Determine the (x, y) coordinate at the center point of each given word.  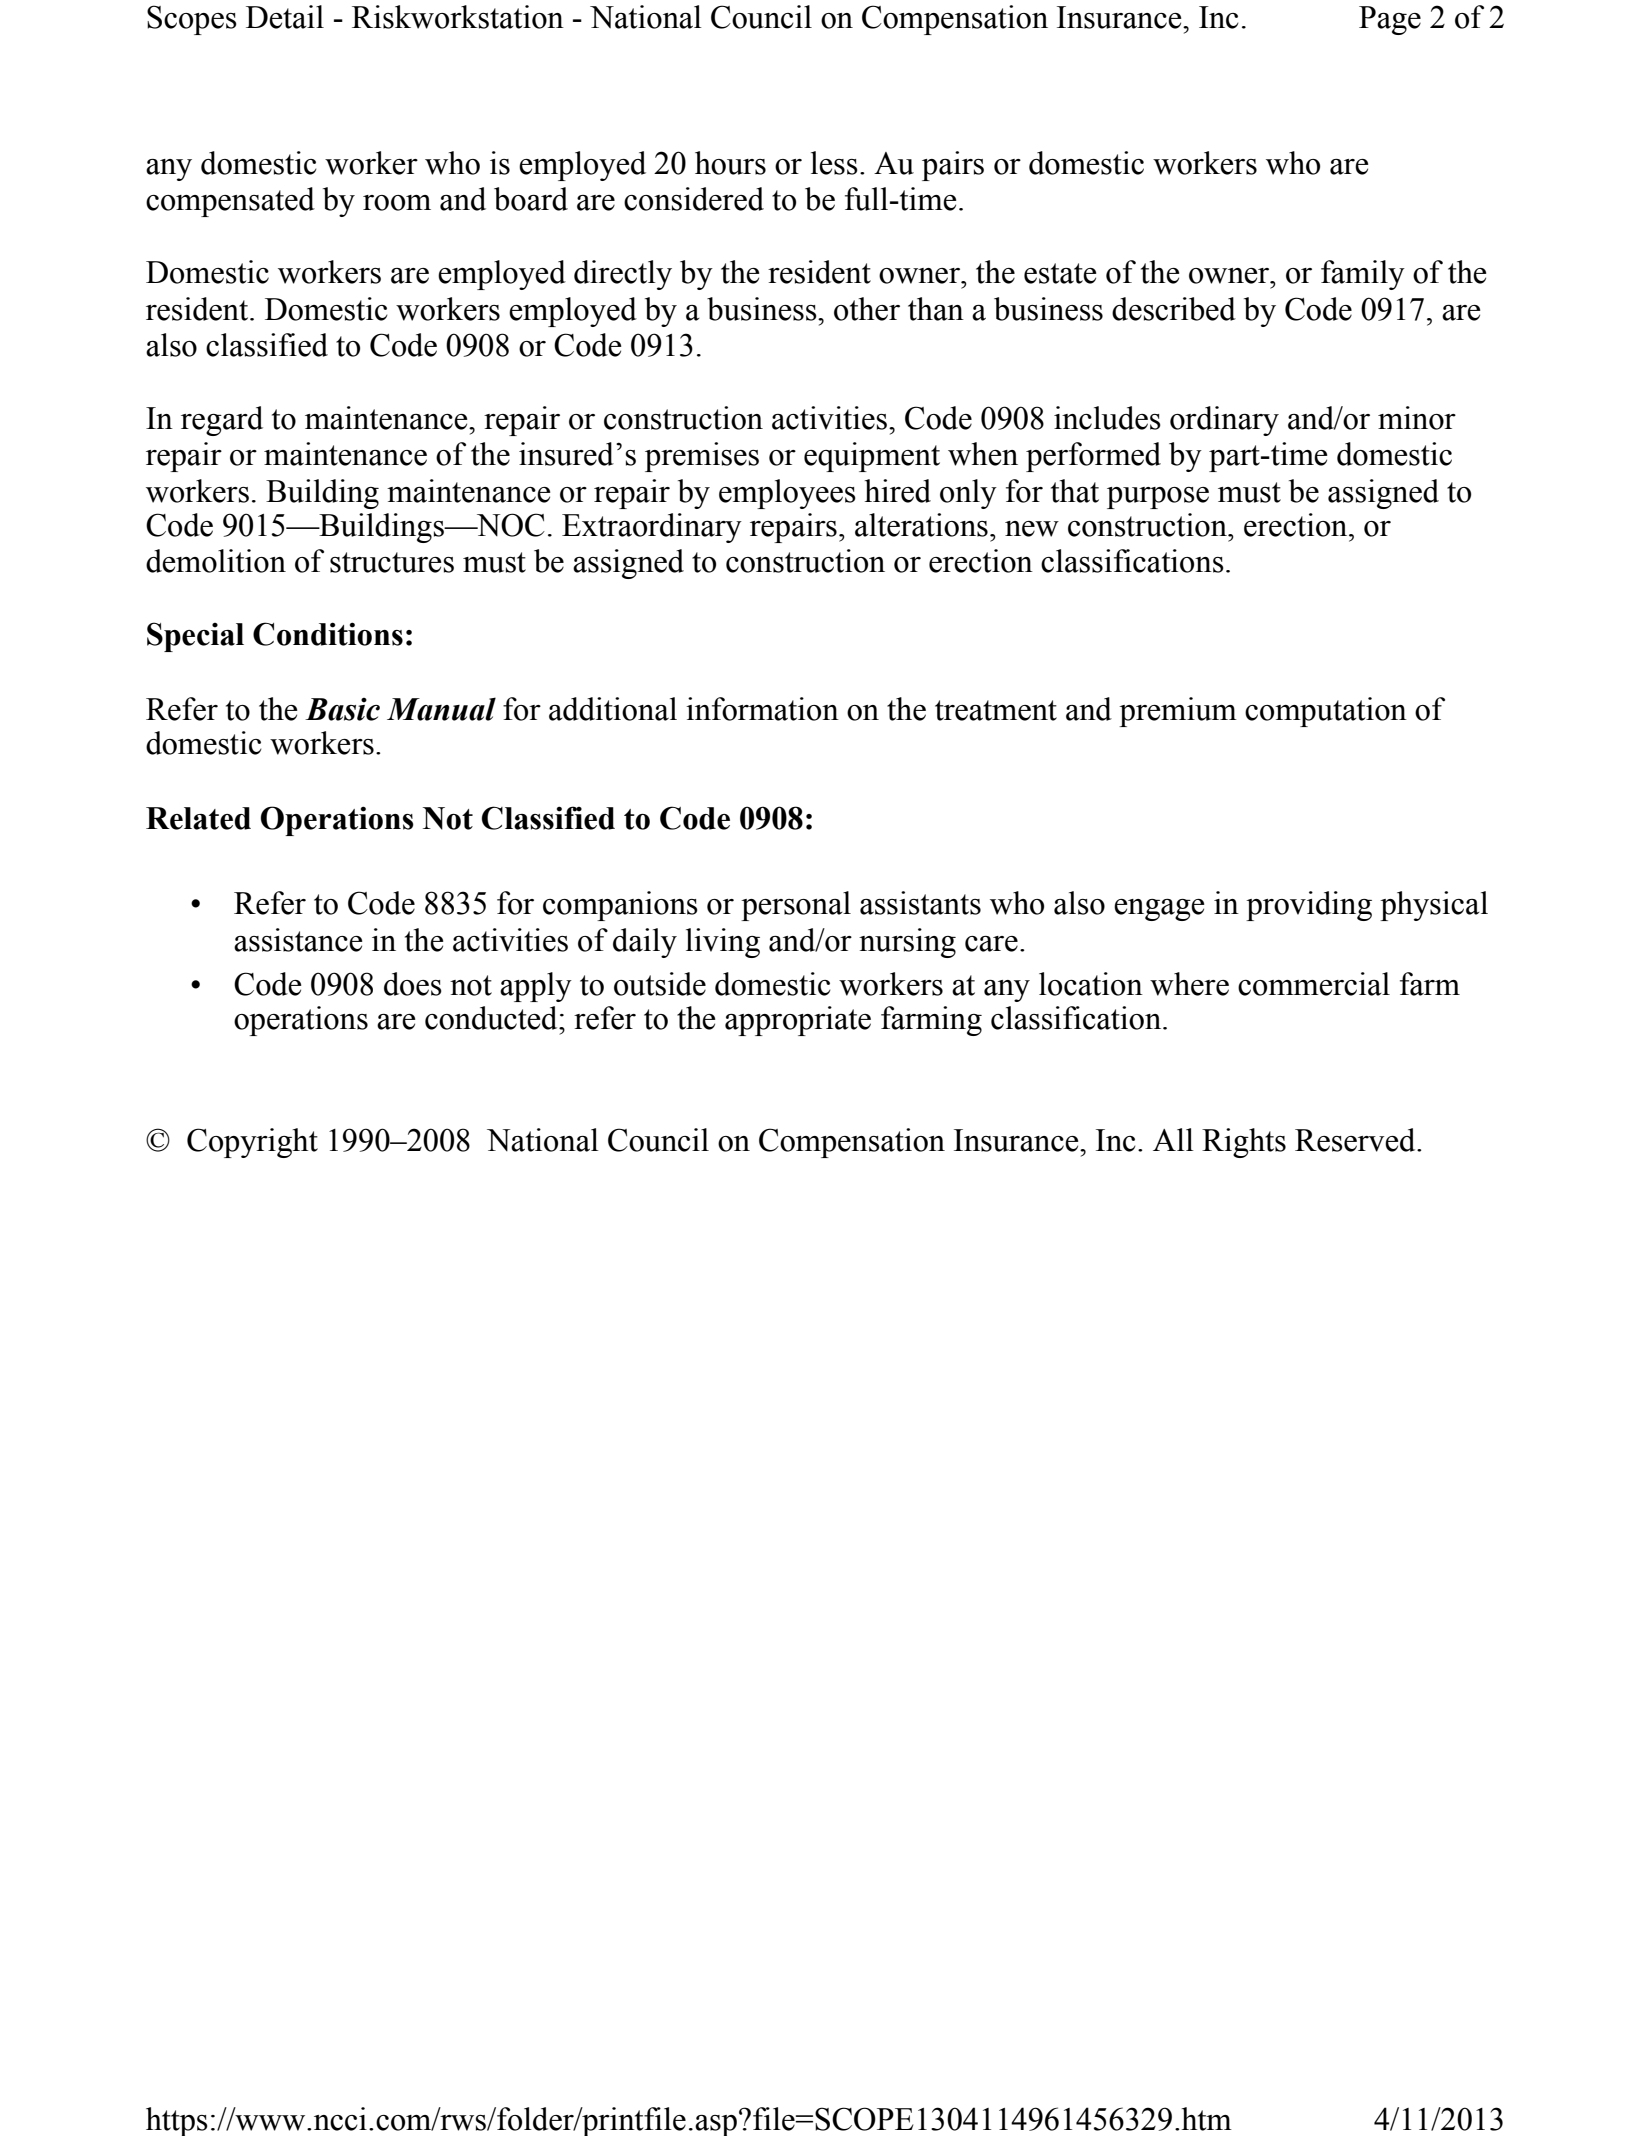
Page (1390, 20)
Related (198, 818)
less (834, 163)
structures (392, 562)
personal (796, 906)
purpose (1158, 498)
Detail (285, 17)
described (1174, 309)
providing (1309, 906)
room (397, 203)
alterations (921, 525)
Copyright (252, 1143)
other (867, 309)
